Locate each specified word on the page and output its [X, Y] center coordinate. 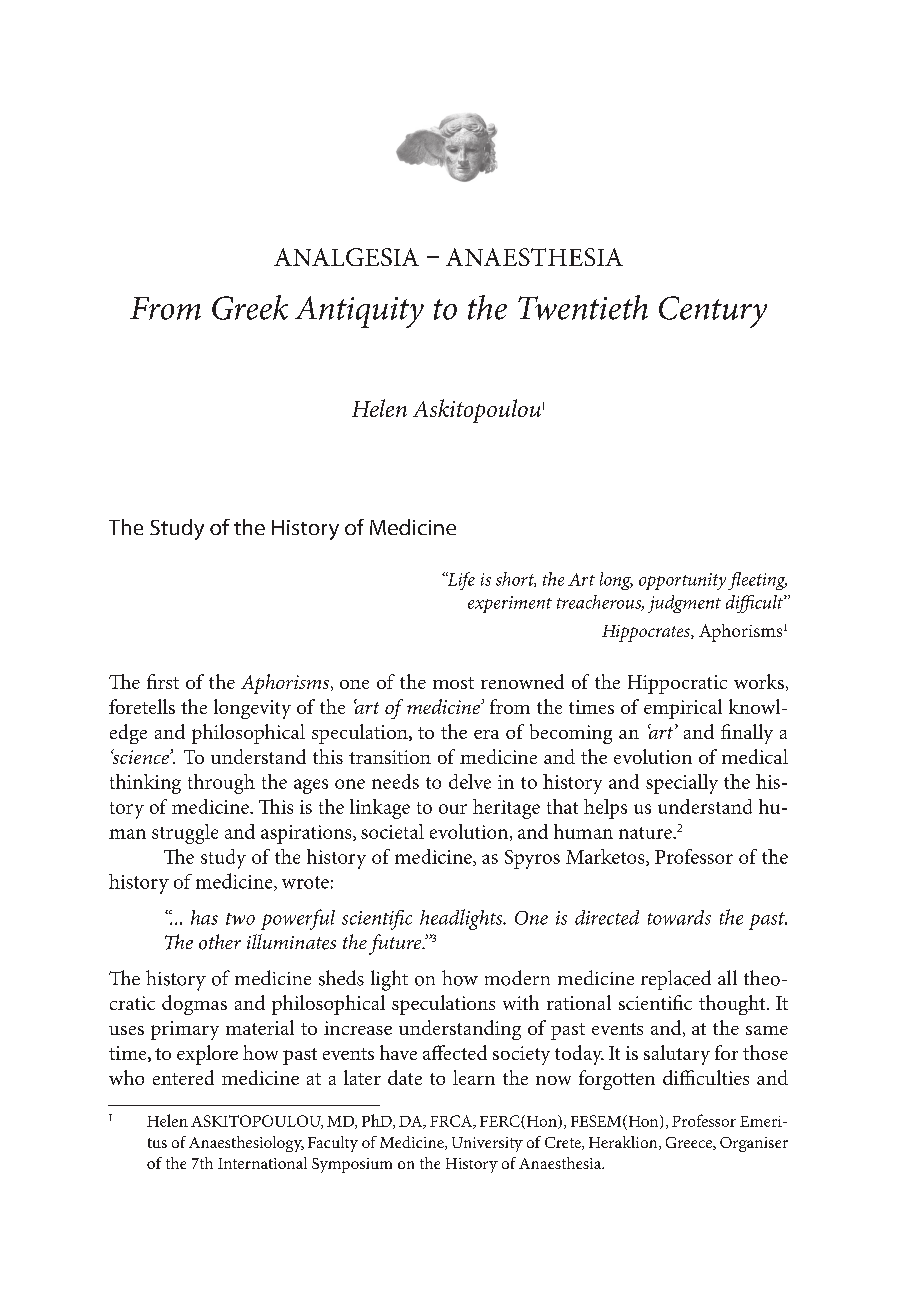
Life [460, 581]
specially [682, 784]
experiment [510, 604]
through [221, 784]
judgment [684, 604]
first [163, 681]
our [453, 809]
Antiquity [359, 312]
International [262, 1163]
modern [517, 978]
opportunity [682, 581]
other [220, 942]
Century [713, 312]
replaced [676, 980]
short [516, 579]
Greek [250, 307]
